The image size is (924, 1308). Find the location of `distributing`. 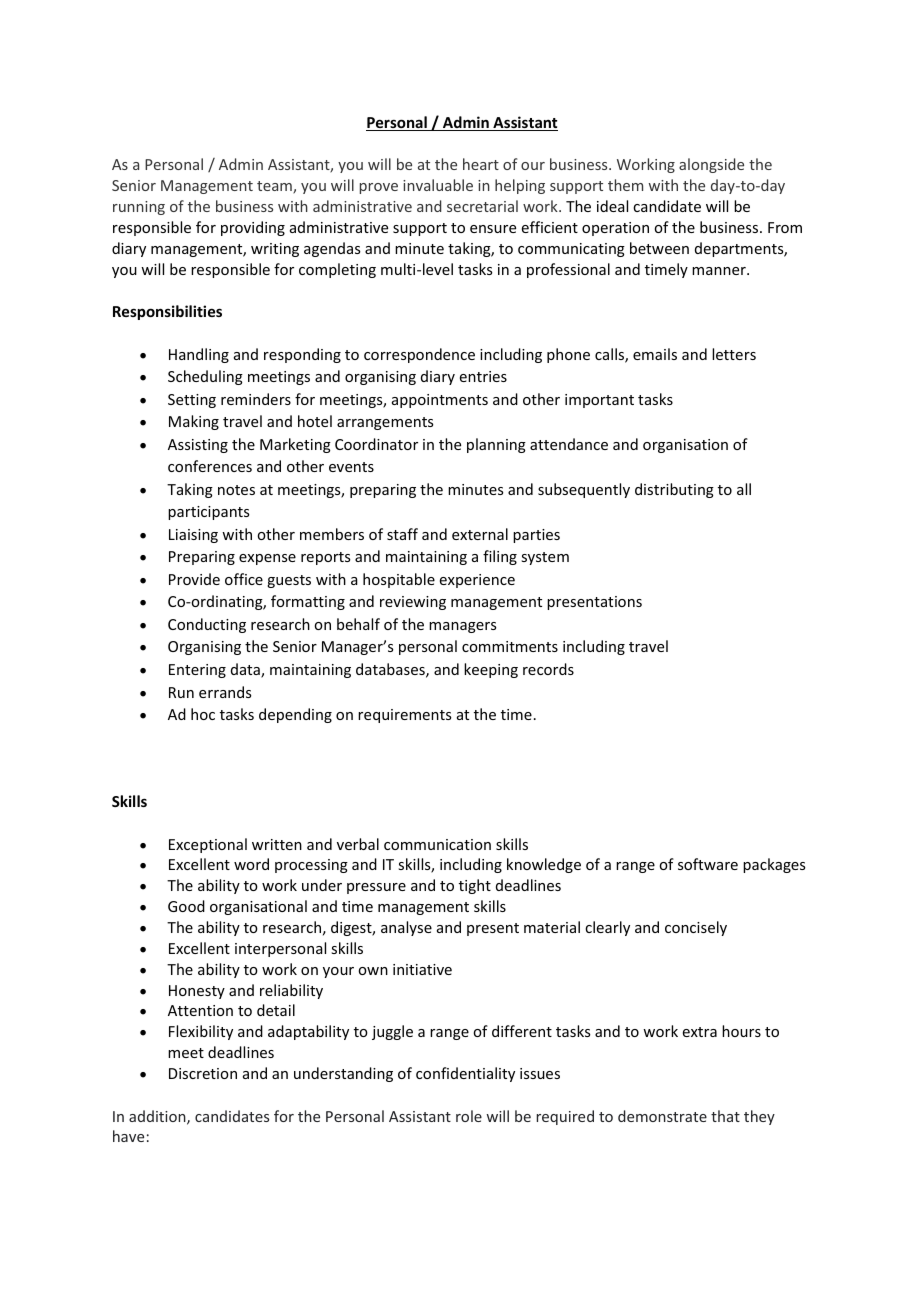

distributing is located at coordinates (674, 490).
